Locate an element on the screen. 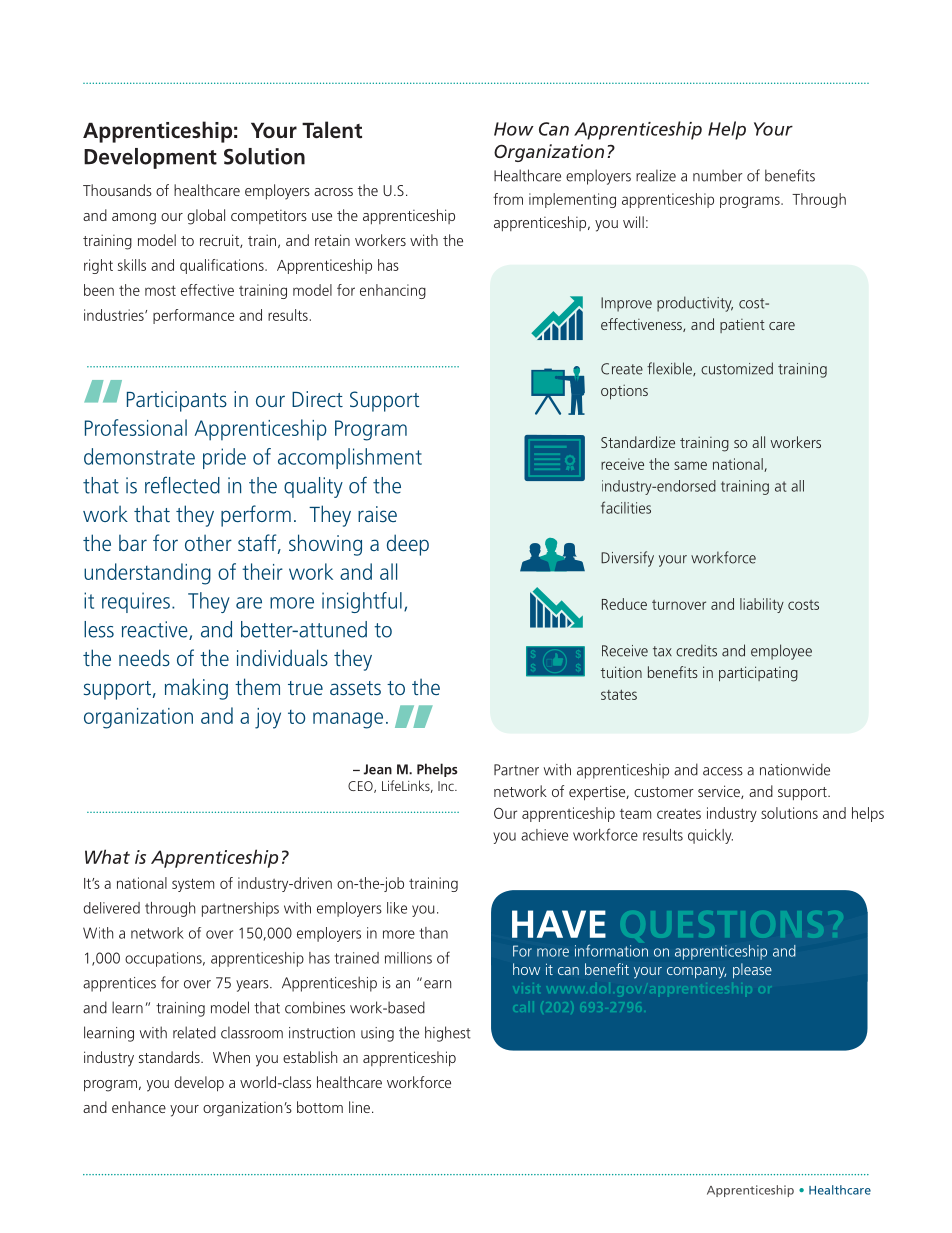 The height and width of the screenshot is (1233, 952). other is located at coordinates (208, 543).
